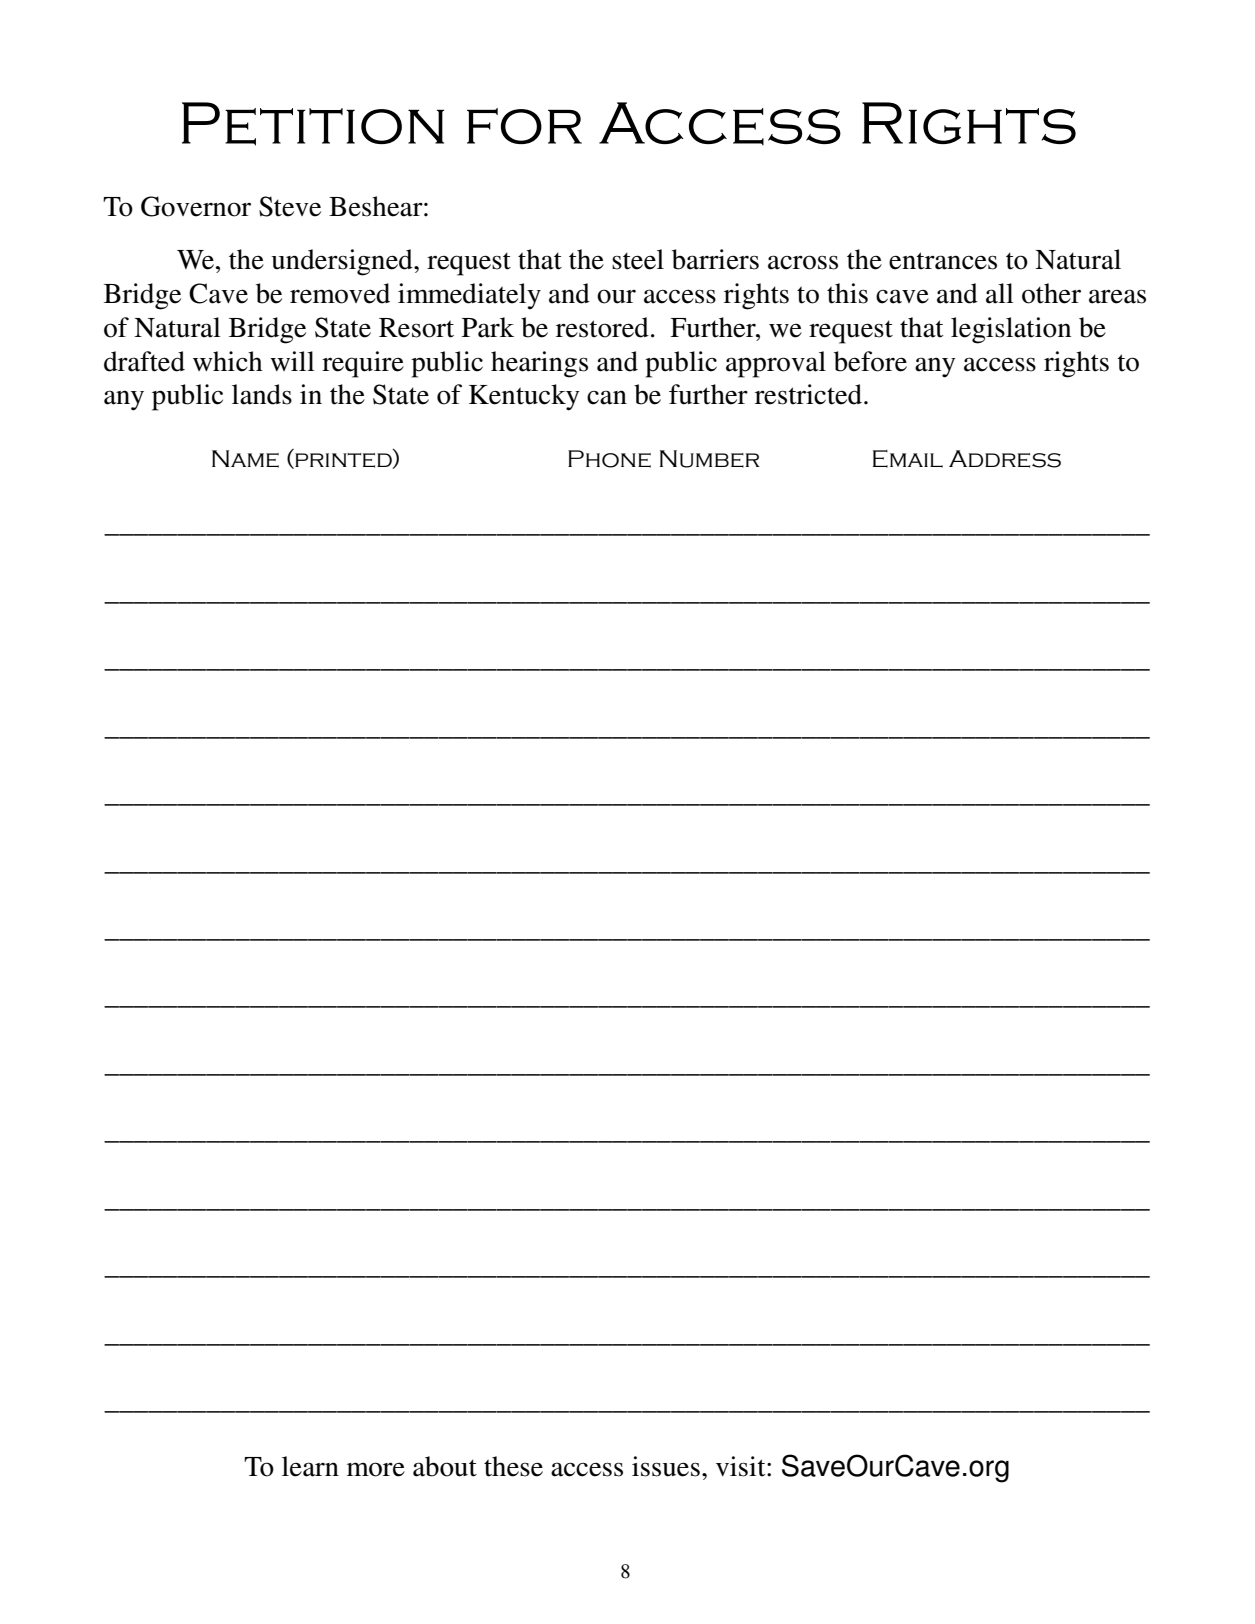 Image resolution: width=1255 pixels, height=1624 pixels. What do you see at coordinates (638, 259) in the page?
I see `steel` at bounding box center [638, 259].
